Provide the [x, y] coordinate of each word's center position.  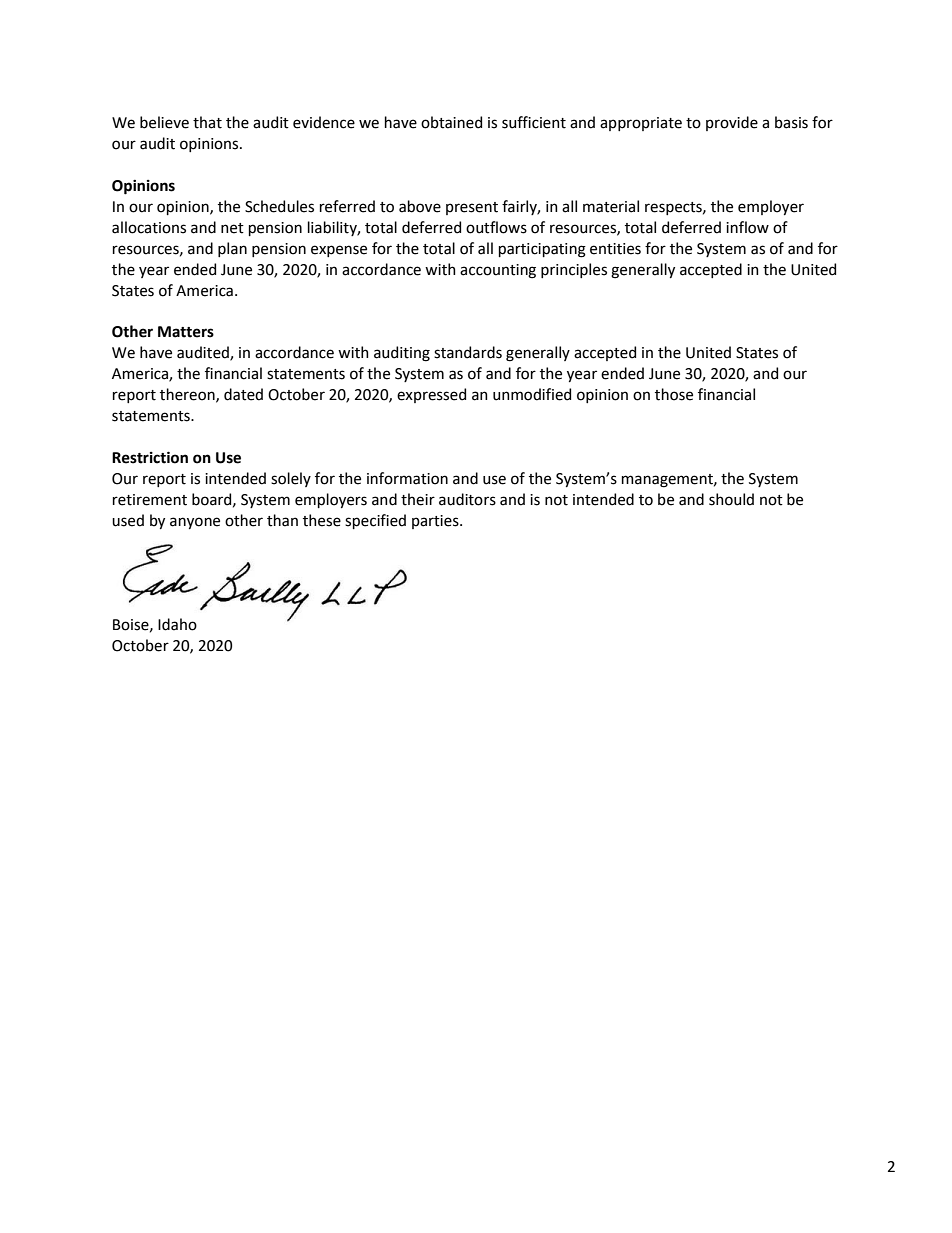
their [418, 499]
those [674, 394]
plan [232, 249]
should [731, 499]
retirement [150, 500]
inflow [747, 227]
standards [468, 352]
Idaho [177, 624]
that [207, 122]
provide [732, 123]
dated [243, 394]
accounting [498, 271]
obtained [451, 122]
